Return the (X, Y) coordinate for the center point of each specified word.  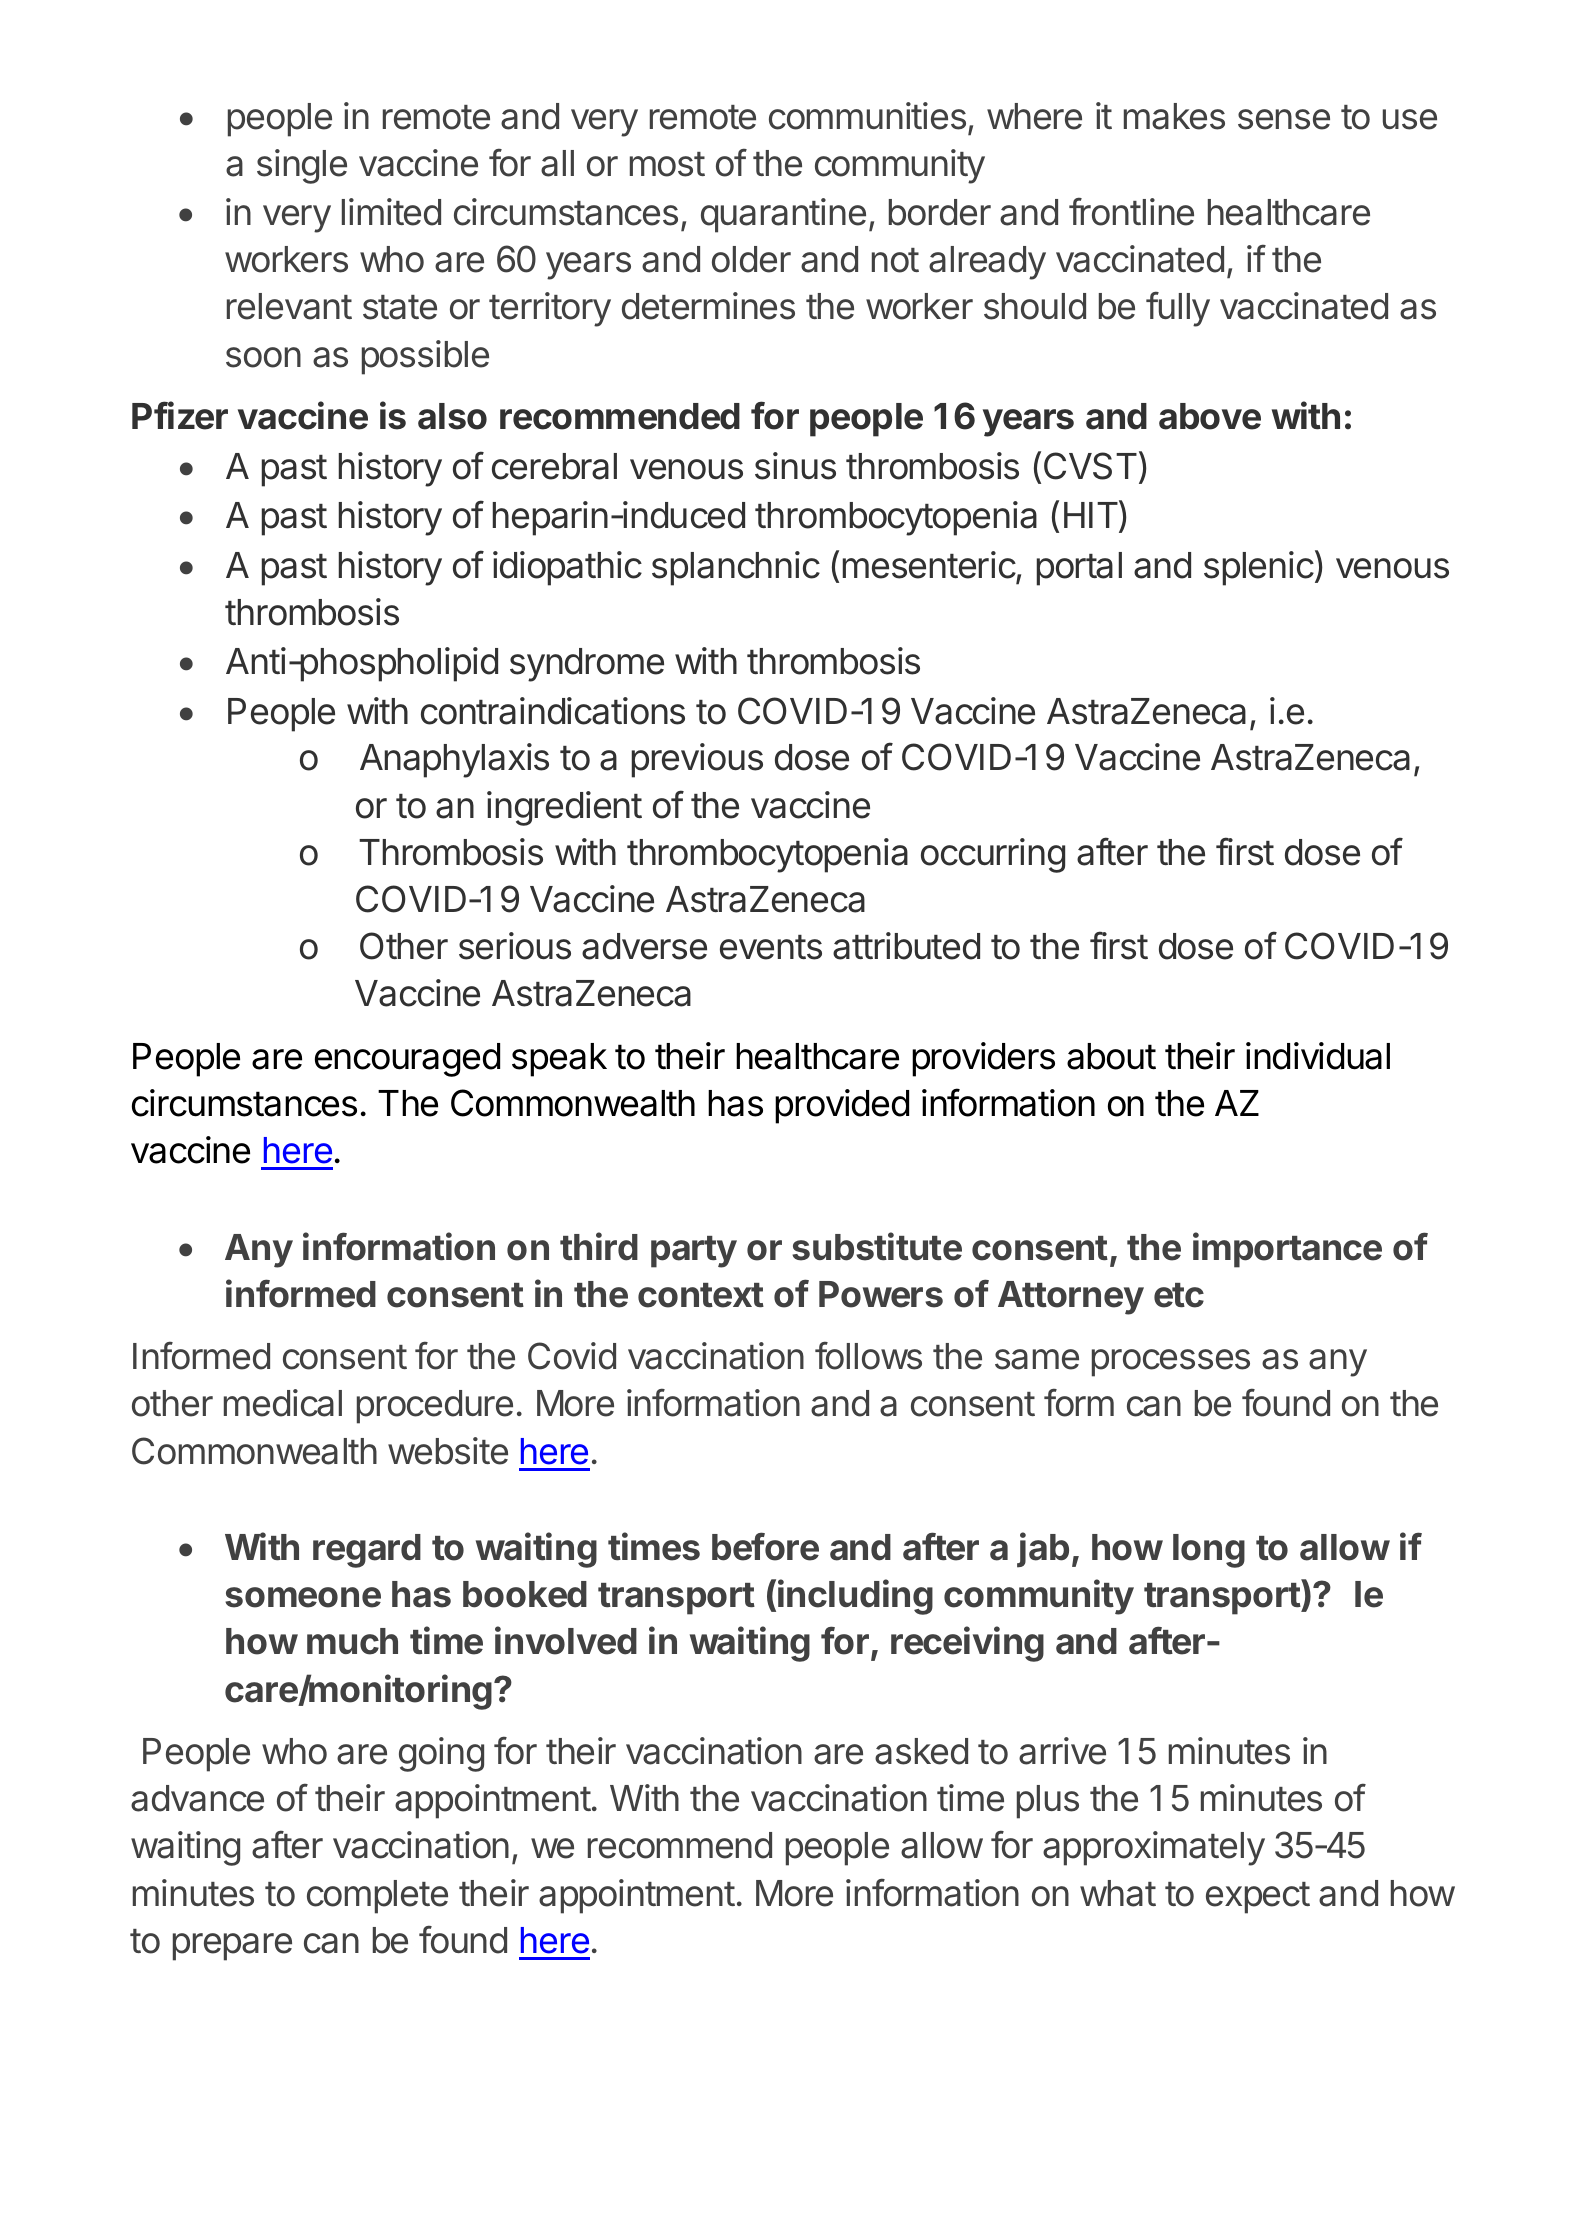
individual (1318, 1056)
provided (842, 1106)
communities (867, 116)
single (302, 166)
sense (1284, 119)
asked (921, 1751)
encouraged (407, 1060)
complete (377, 1897)
